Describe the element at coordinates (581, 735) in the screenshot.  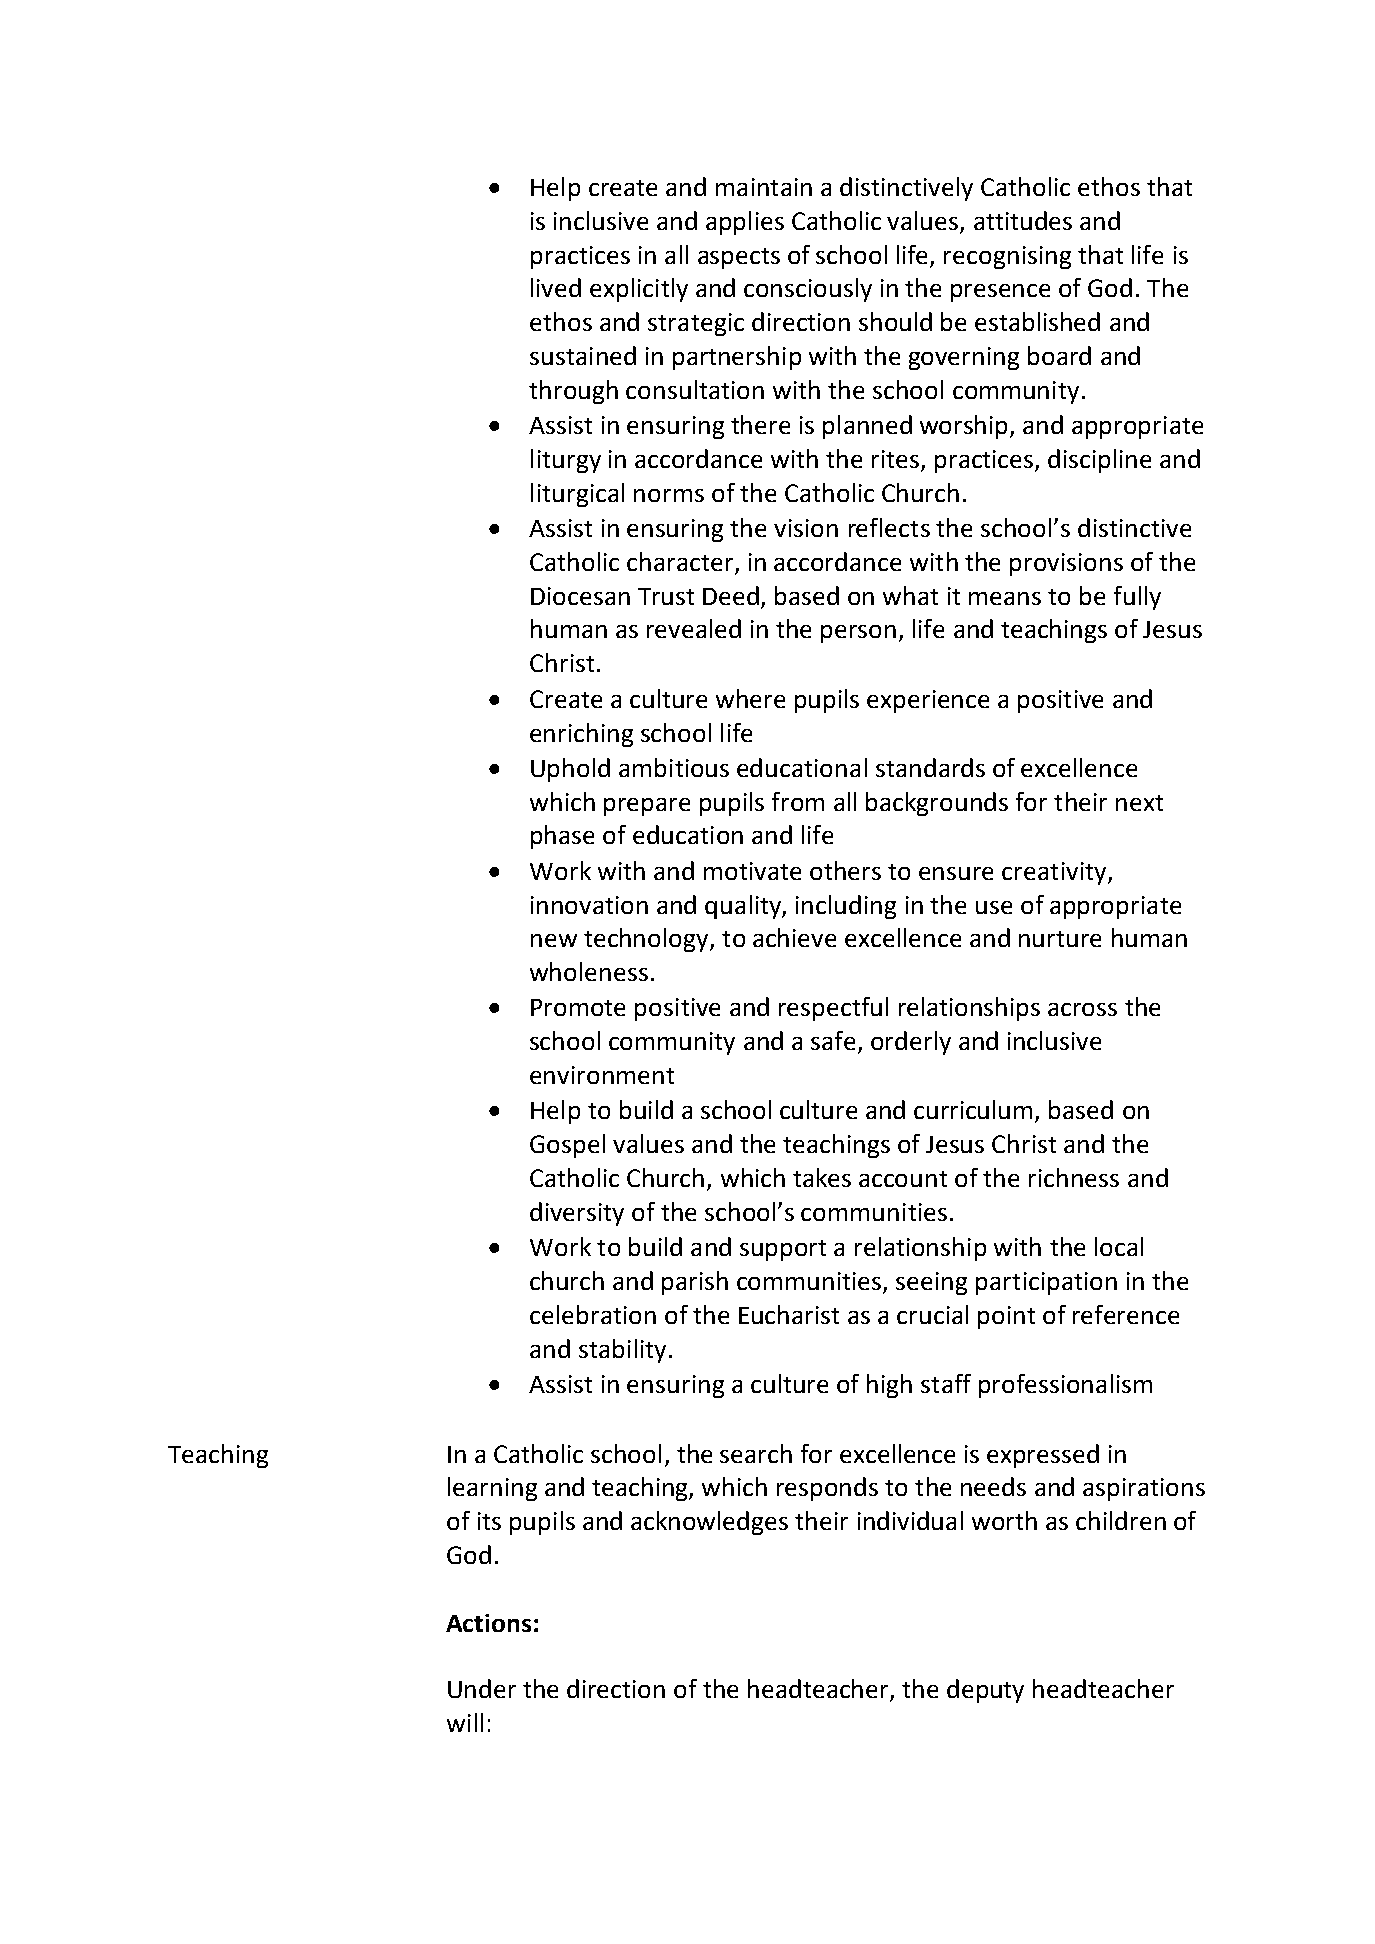
I see `enriching` at that location.
